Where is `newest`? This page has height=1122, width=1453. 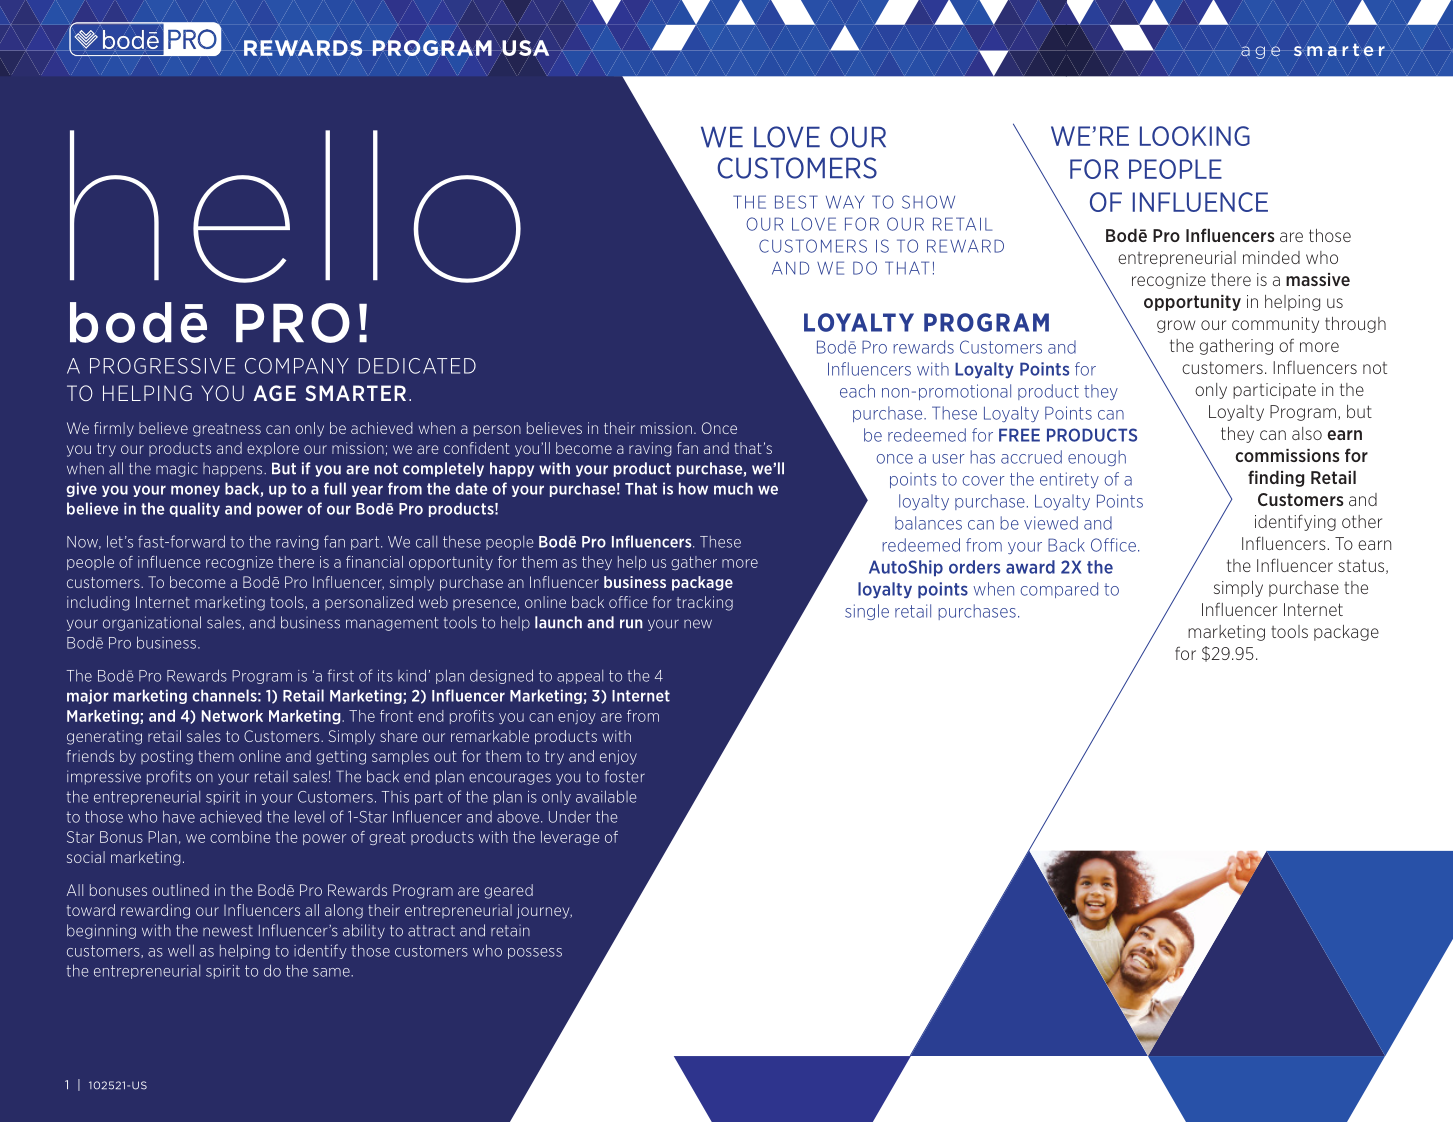
newest is located at coordinates (228, 931).
